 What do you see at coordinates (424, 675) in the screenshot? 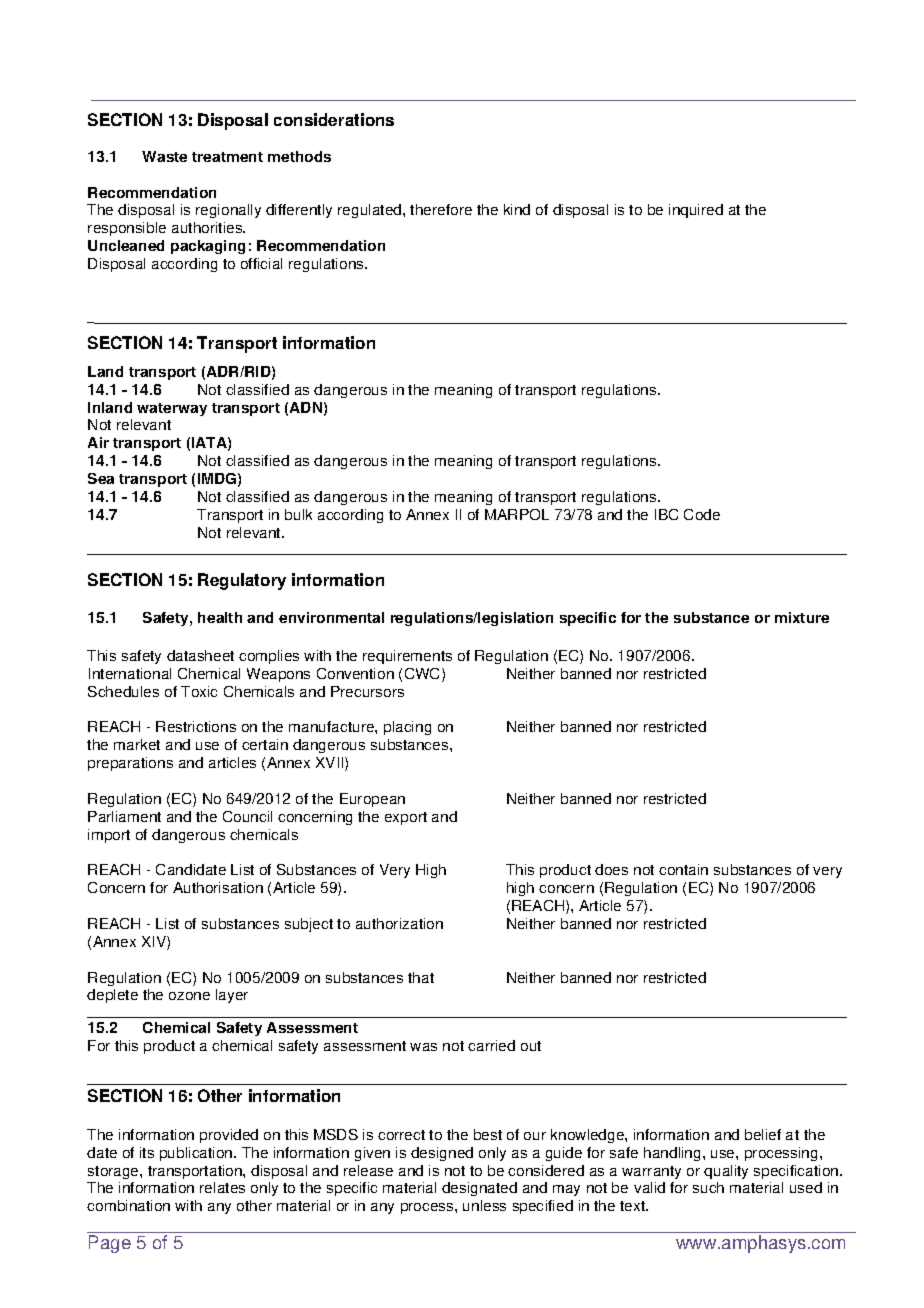
I see `CWC` at bounding box center [424, 675].
